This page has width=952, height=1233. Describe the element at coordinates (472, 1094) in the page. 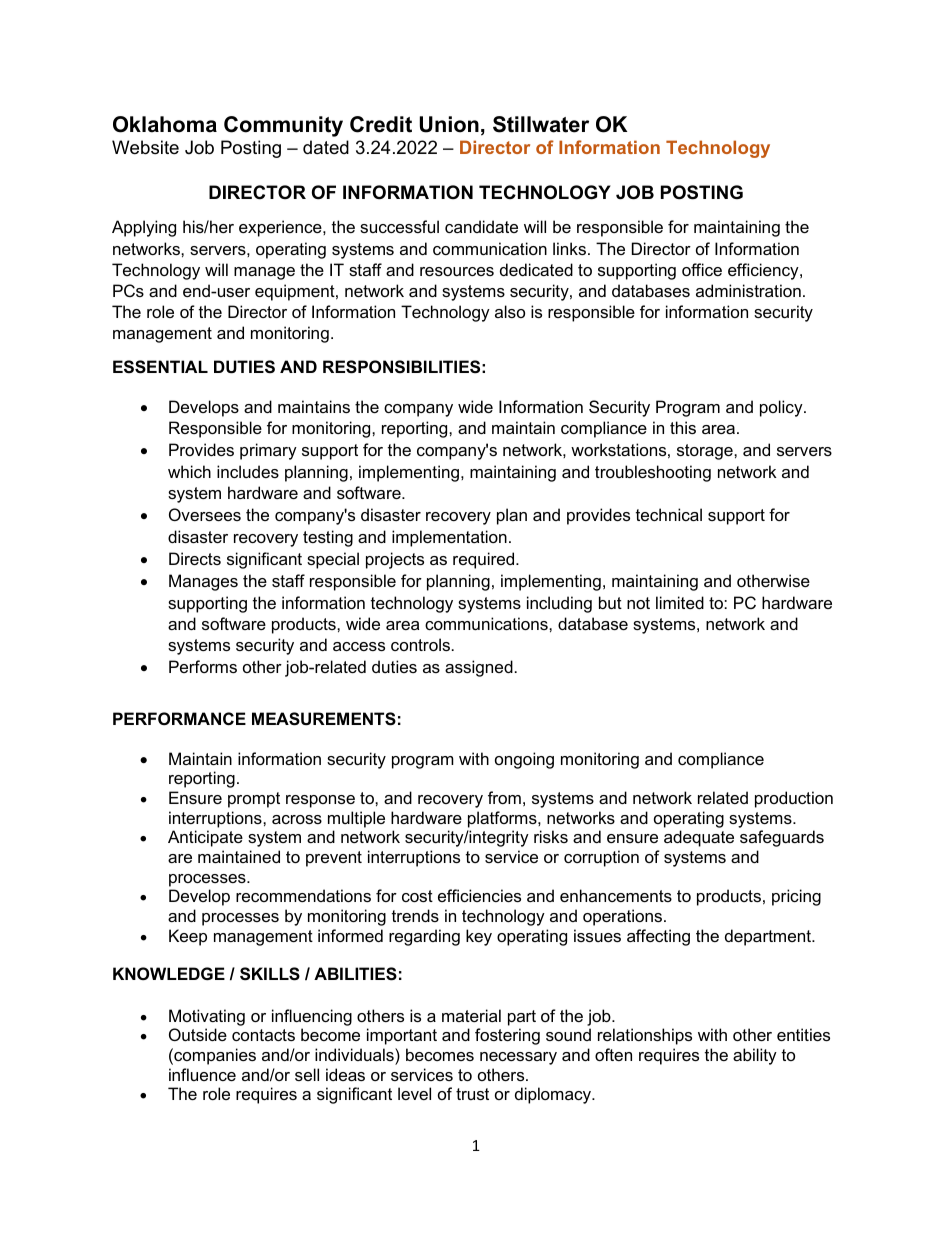

I see `trust` at that location.
